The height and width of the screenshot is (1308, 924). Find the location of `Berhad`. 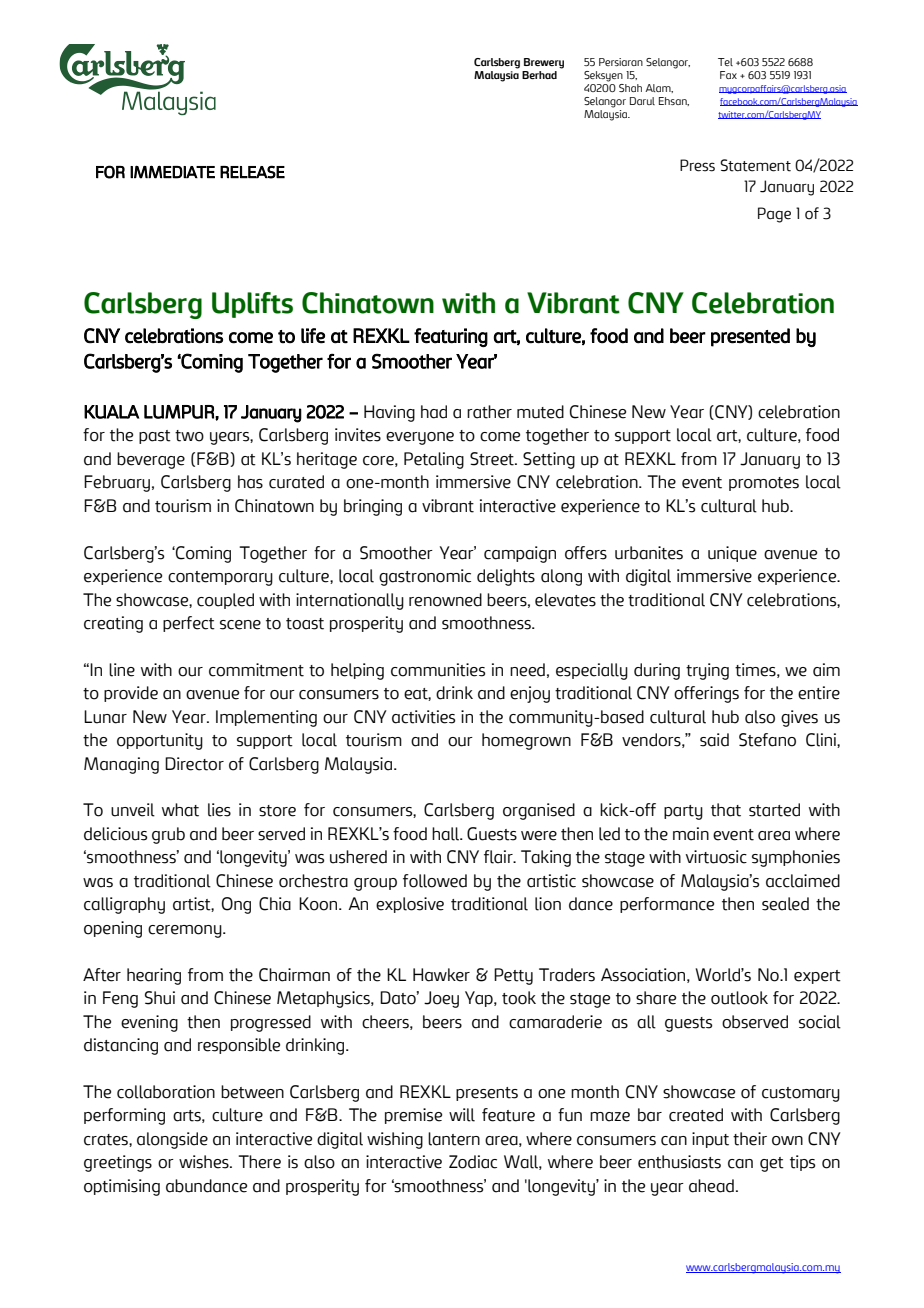

Berhad is located at coordinates (539, 75).
